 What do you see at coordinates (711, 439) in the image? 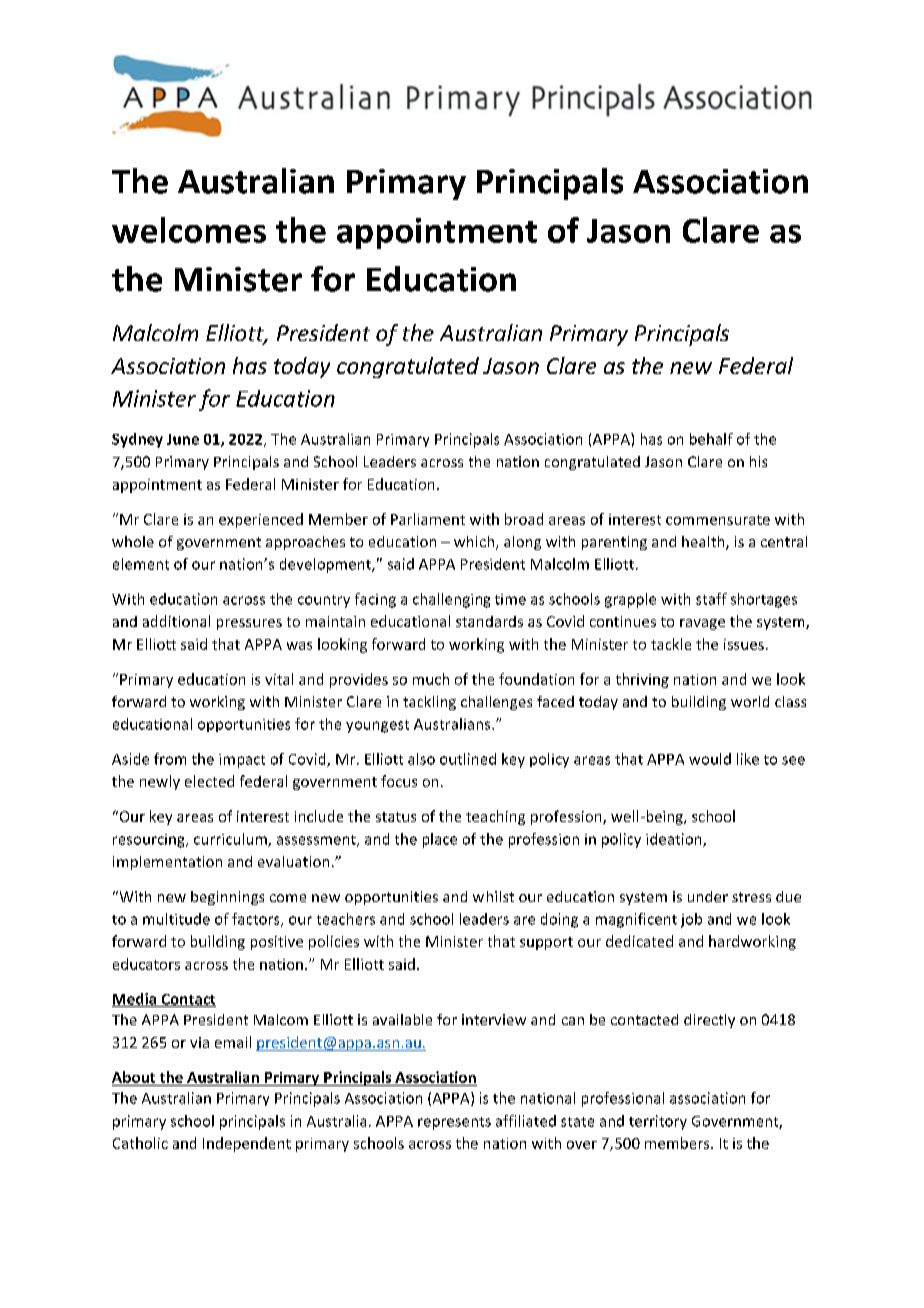
I see `behalf` at bounding box center [711, 439].
